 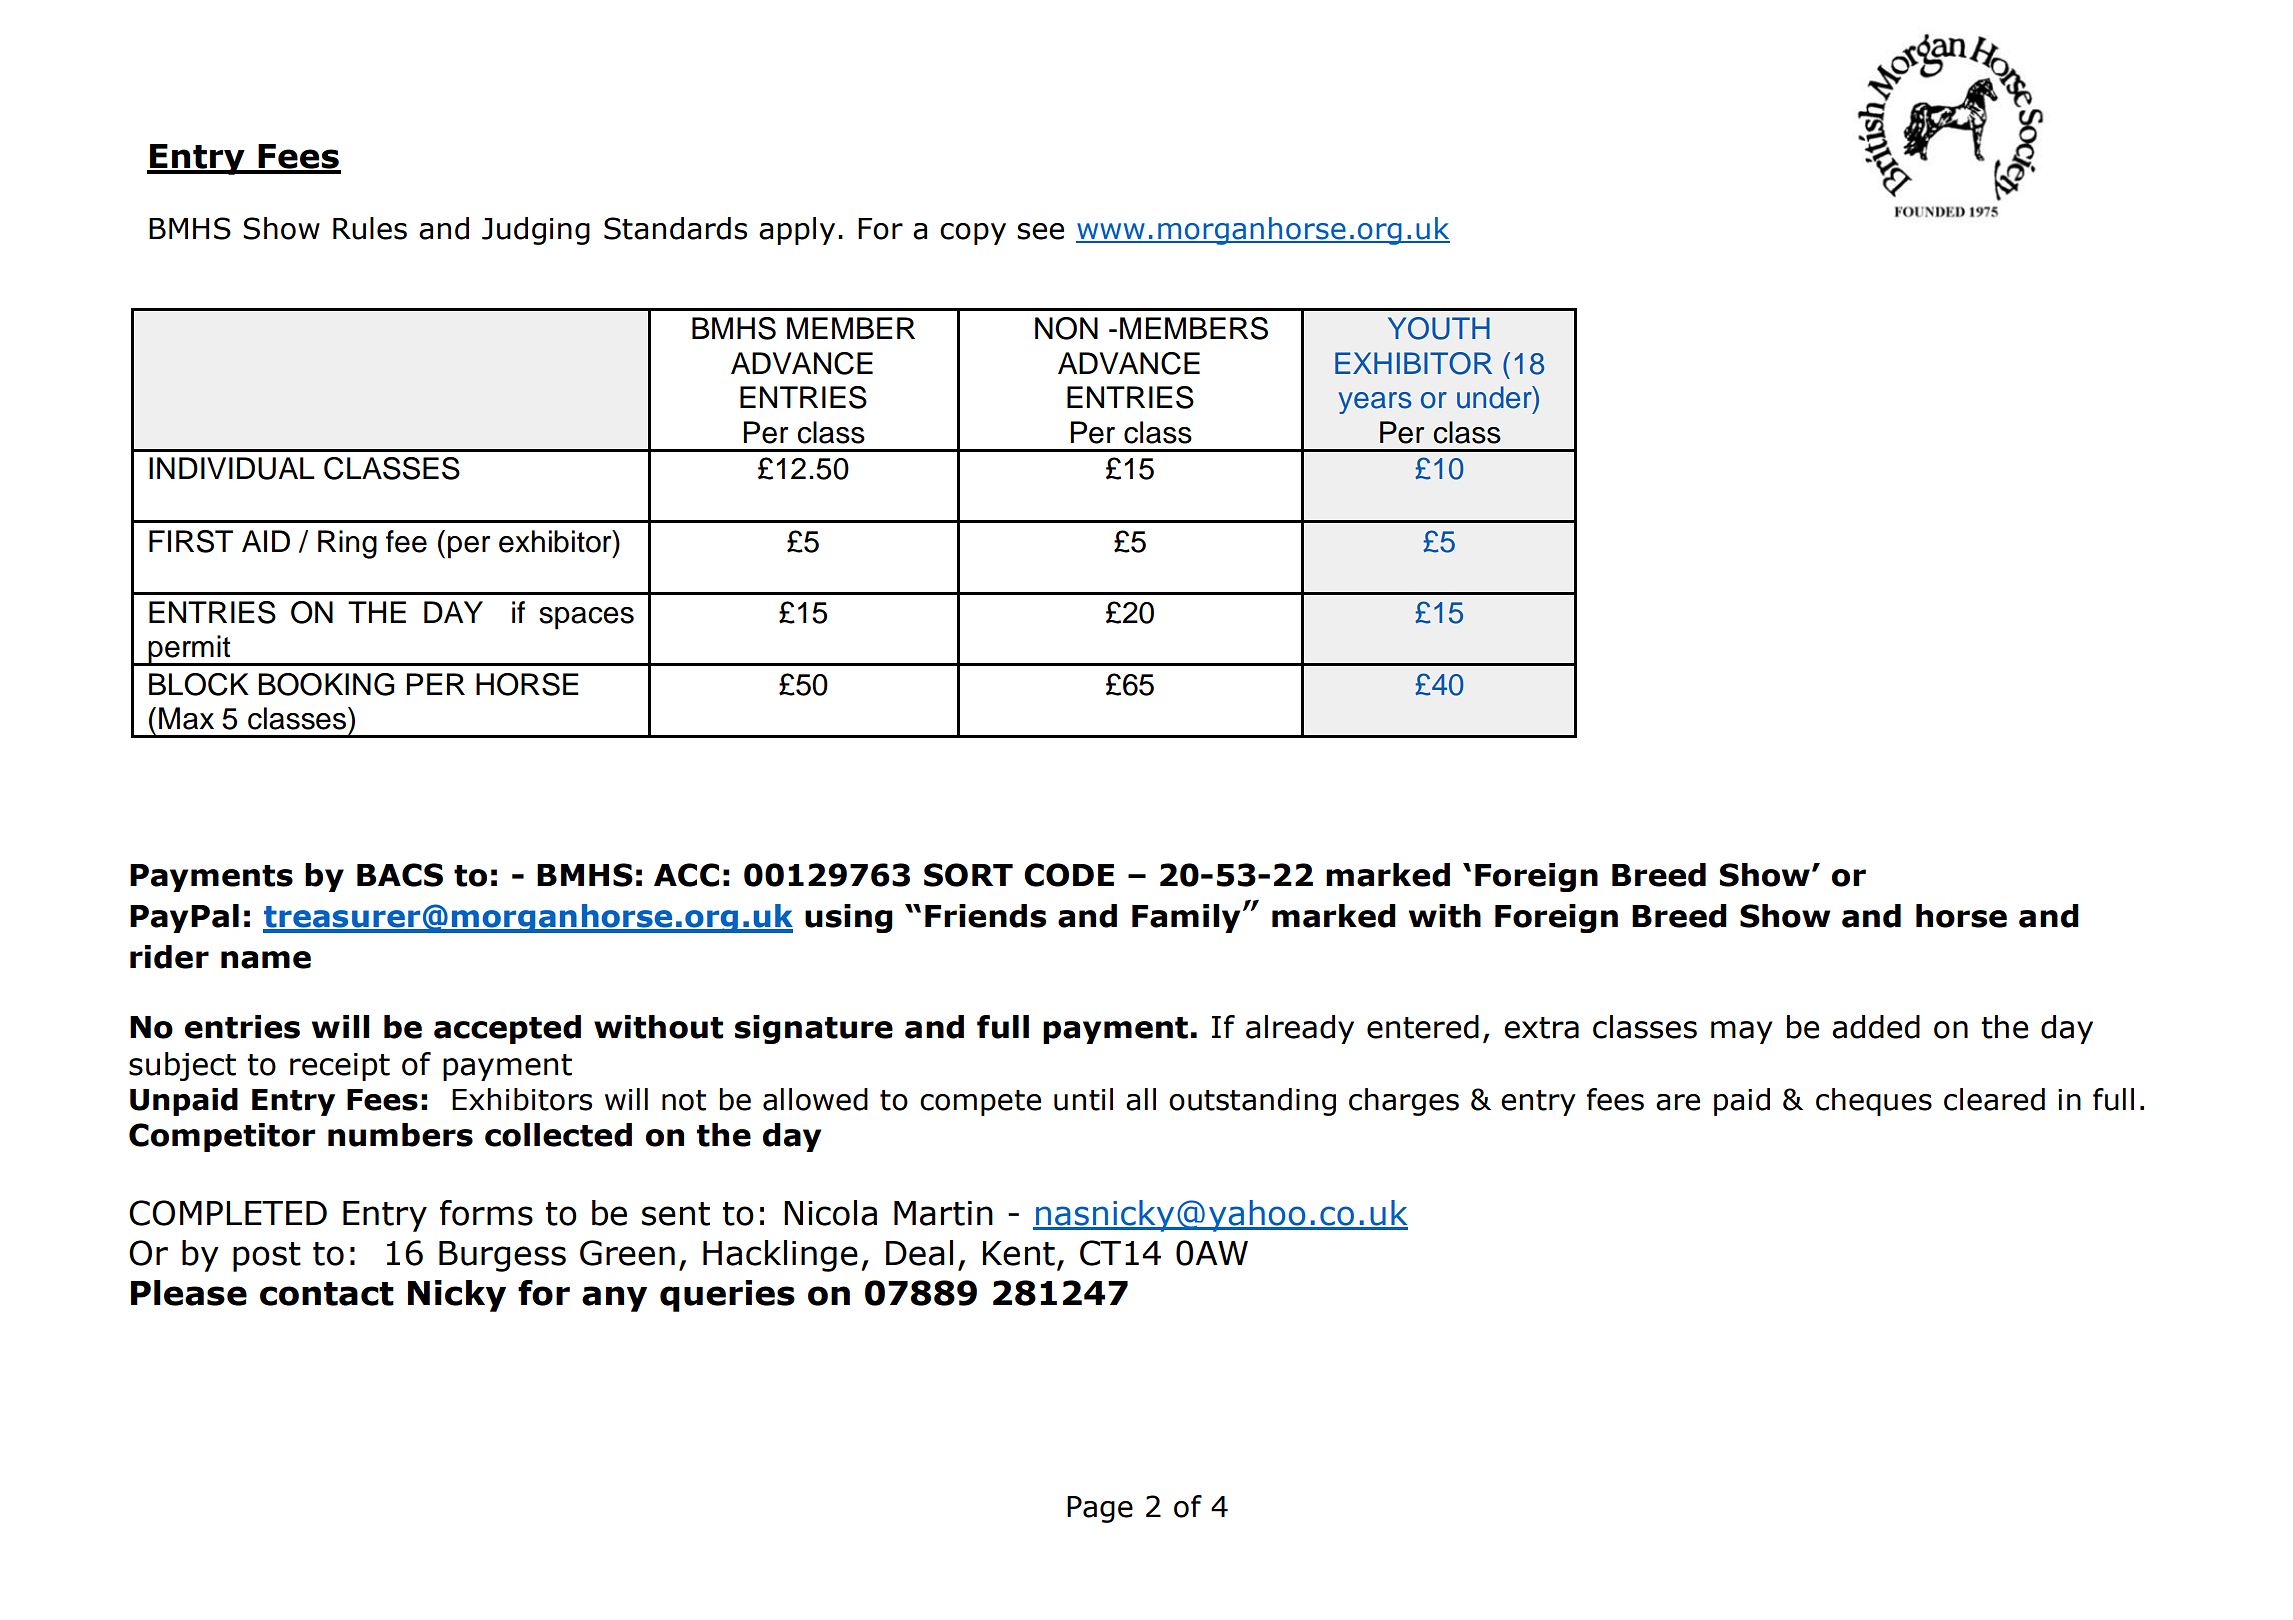 What do you see at coordinates (370, 228) in the screenshot?
I see `Rules` at bounding box center [370, 228].
